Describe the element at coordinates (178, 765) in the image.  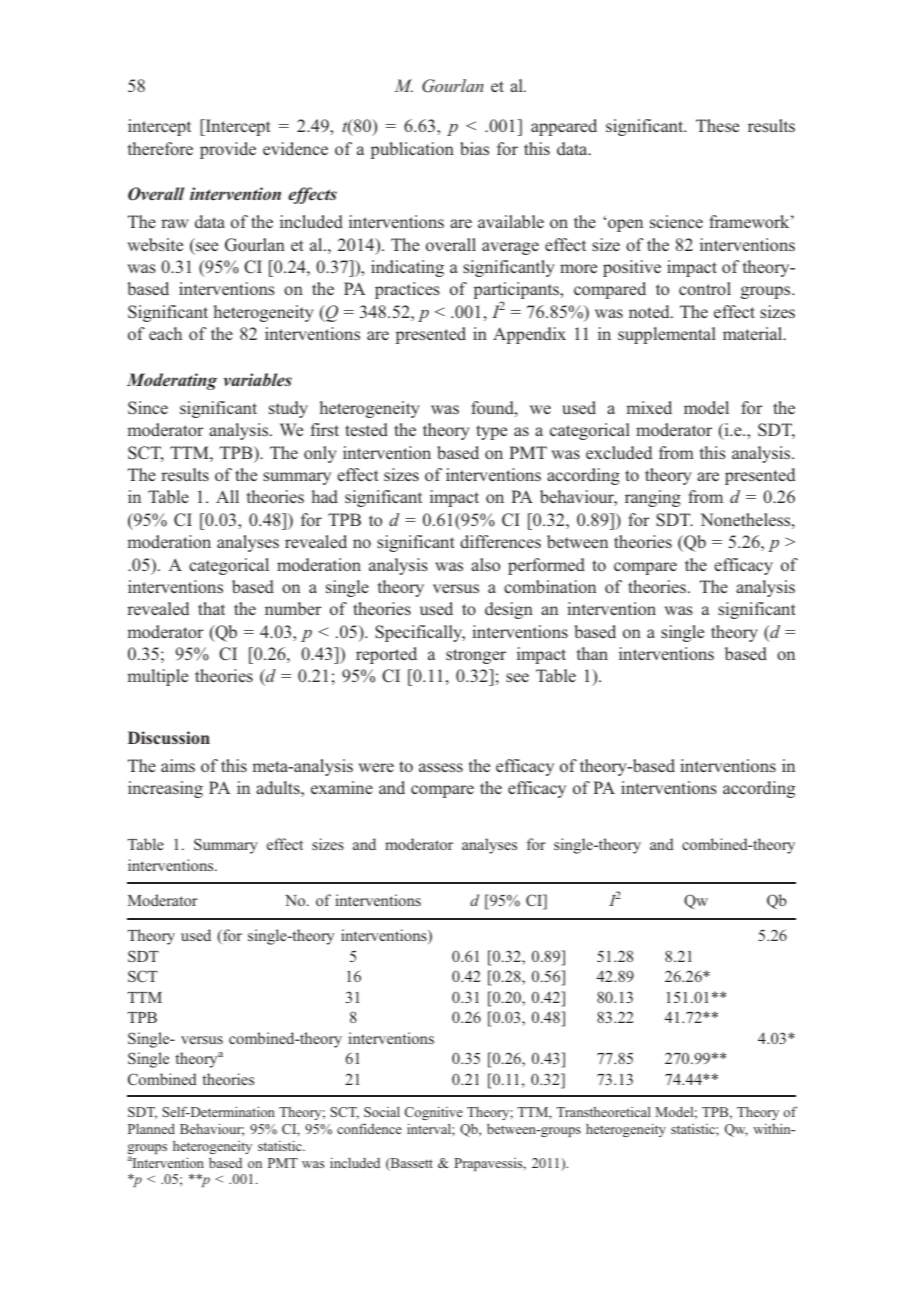
I see `aims` at that location.
